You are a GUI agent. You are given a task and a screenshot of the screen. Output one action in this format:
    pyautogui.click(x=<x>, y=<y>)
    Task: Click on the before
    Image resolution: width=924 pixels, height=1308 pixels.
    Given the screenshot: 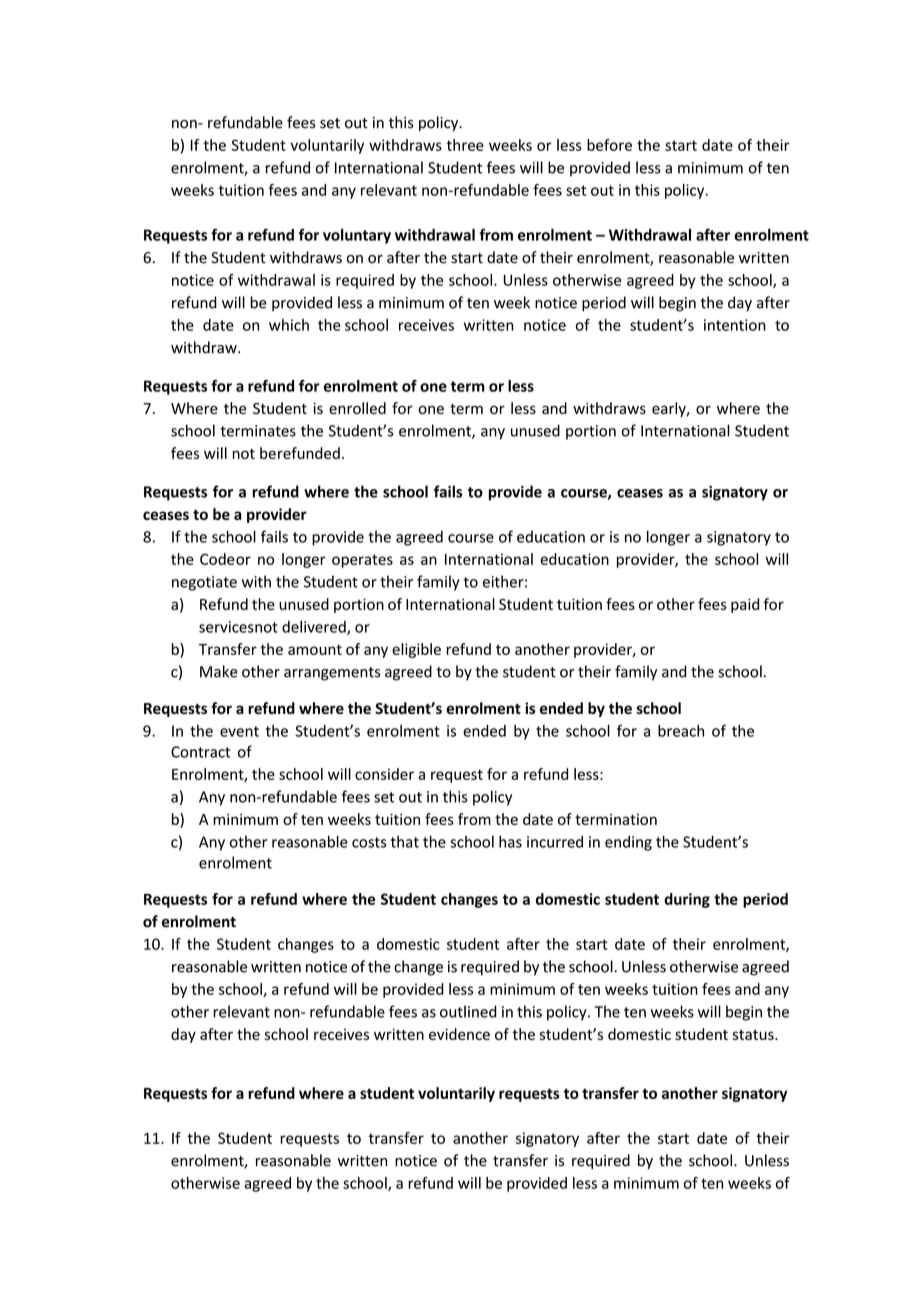 What is the action you would take?
    pyautogui.click(x=609, y=145)
